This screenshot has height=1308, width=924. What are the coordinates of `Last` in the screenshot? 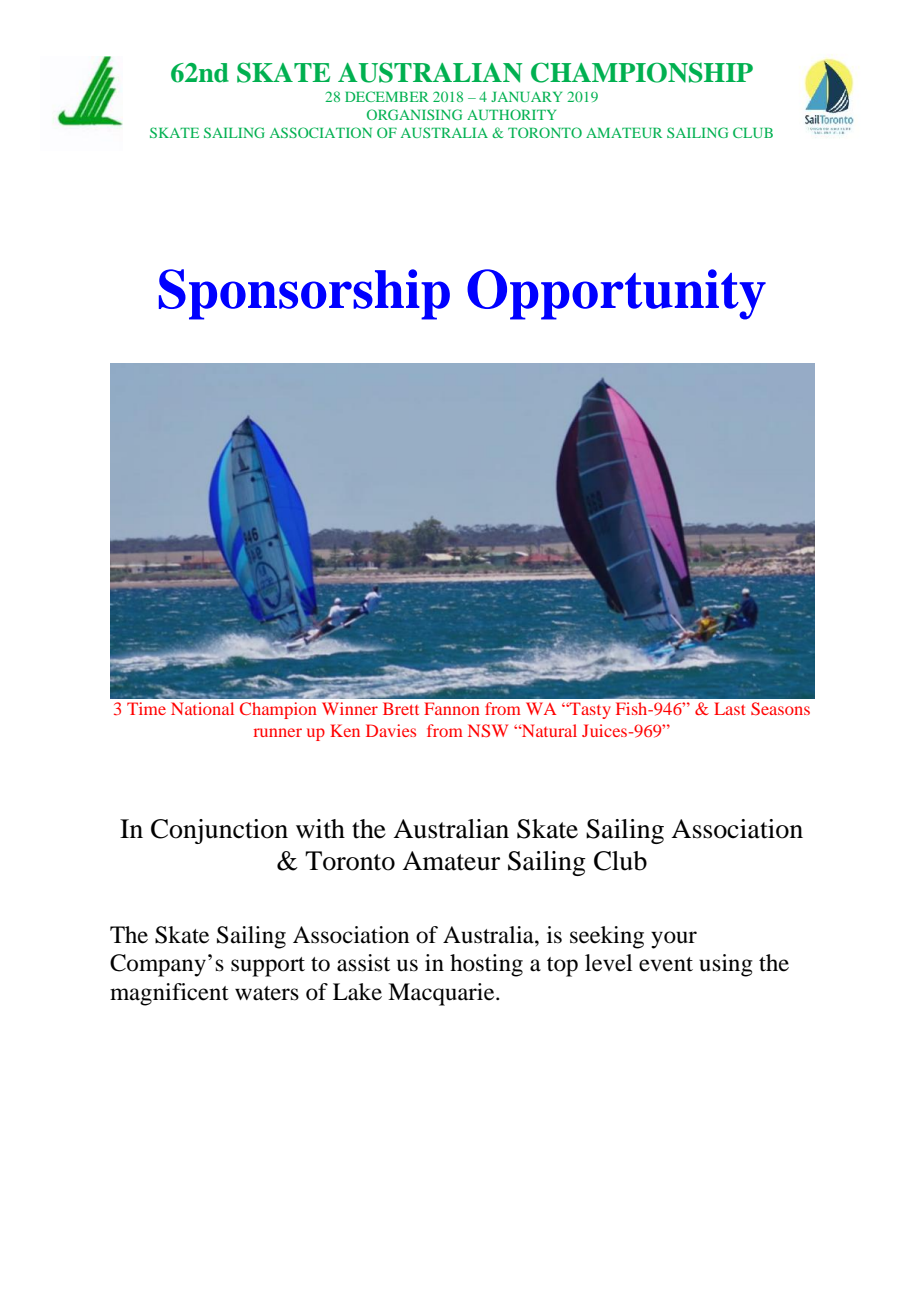 It's located at (730, 708).
